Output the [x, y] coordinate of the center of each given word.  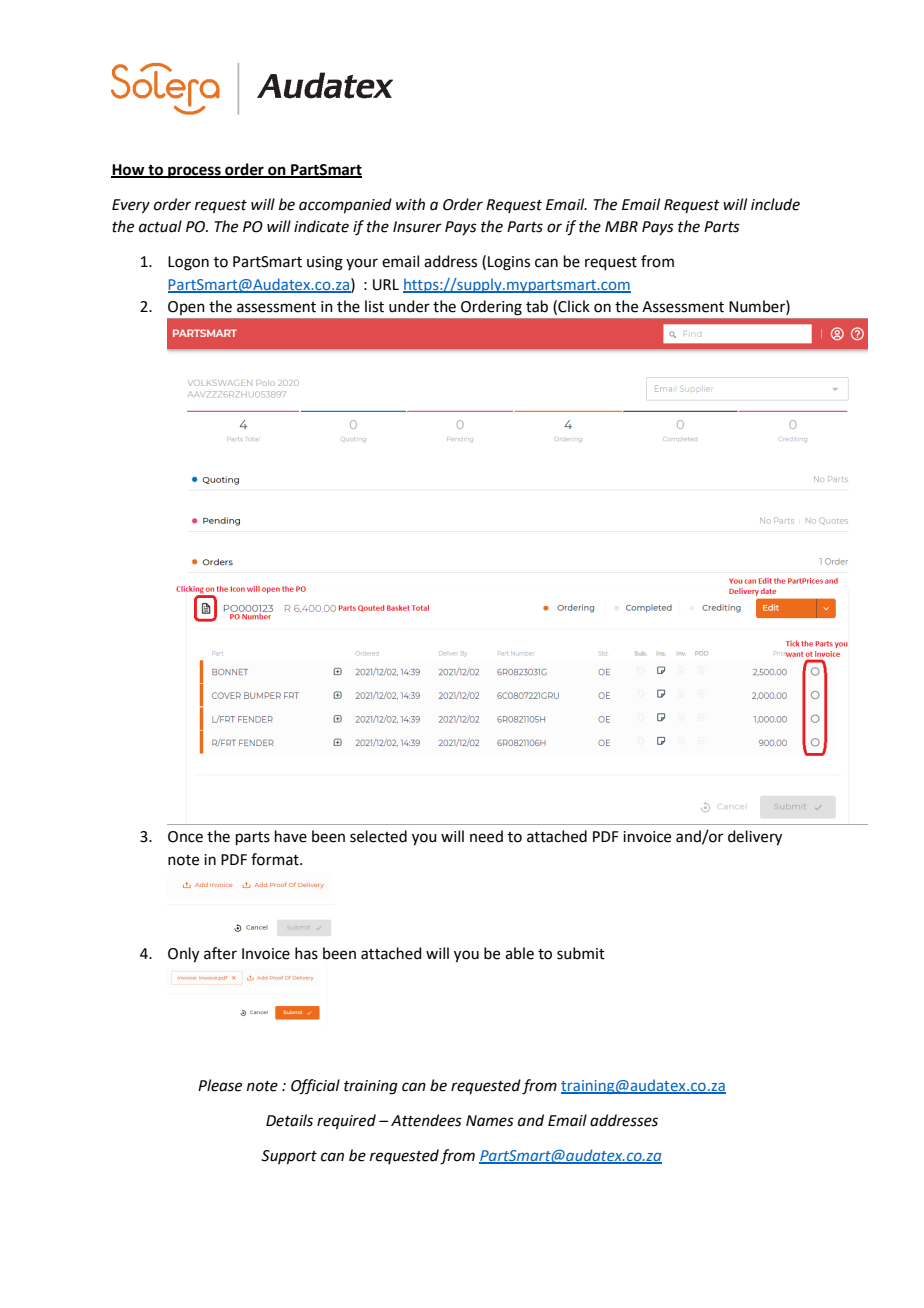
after [220, 953]
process [194, 172]
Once [185, 837]
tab [537, 306]
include [775, 204]
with [410, 204]
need [486, 836]
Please [220, 1085]
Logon [188, 263]
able [519, 953]
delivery [755, 838]
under [409, 306]
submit [581, 953]
